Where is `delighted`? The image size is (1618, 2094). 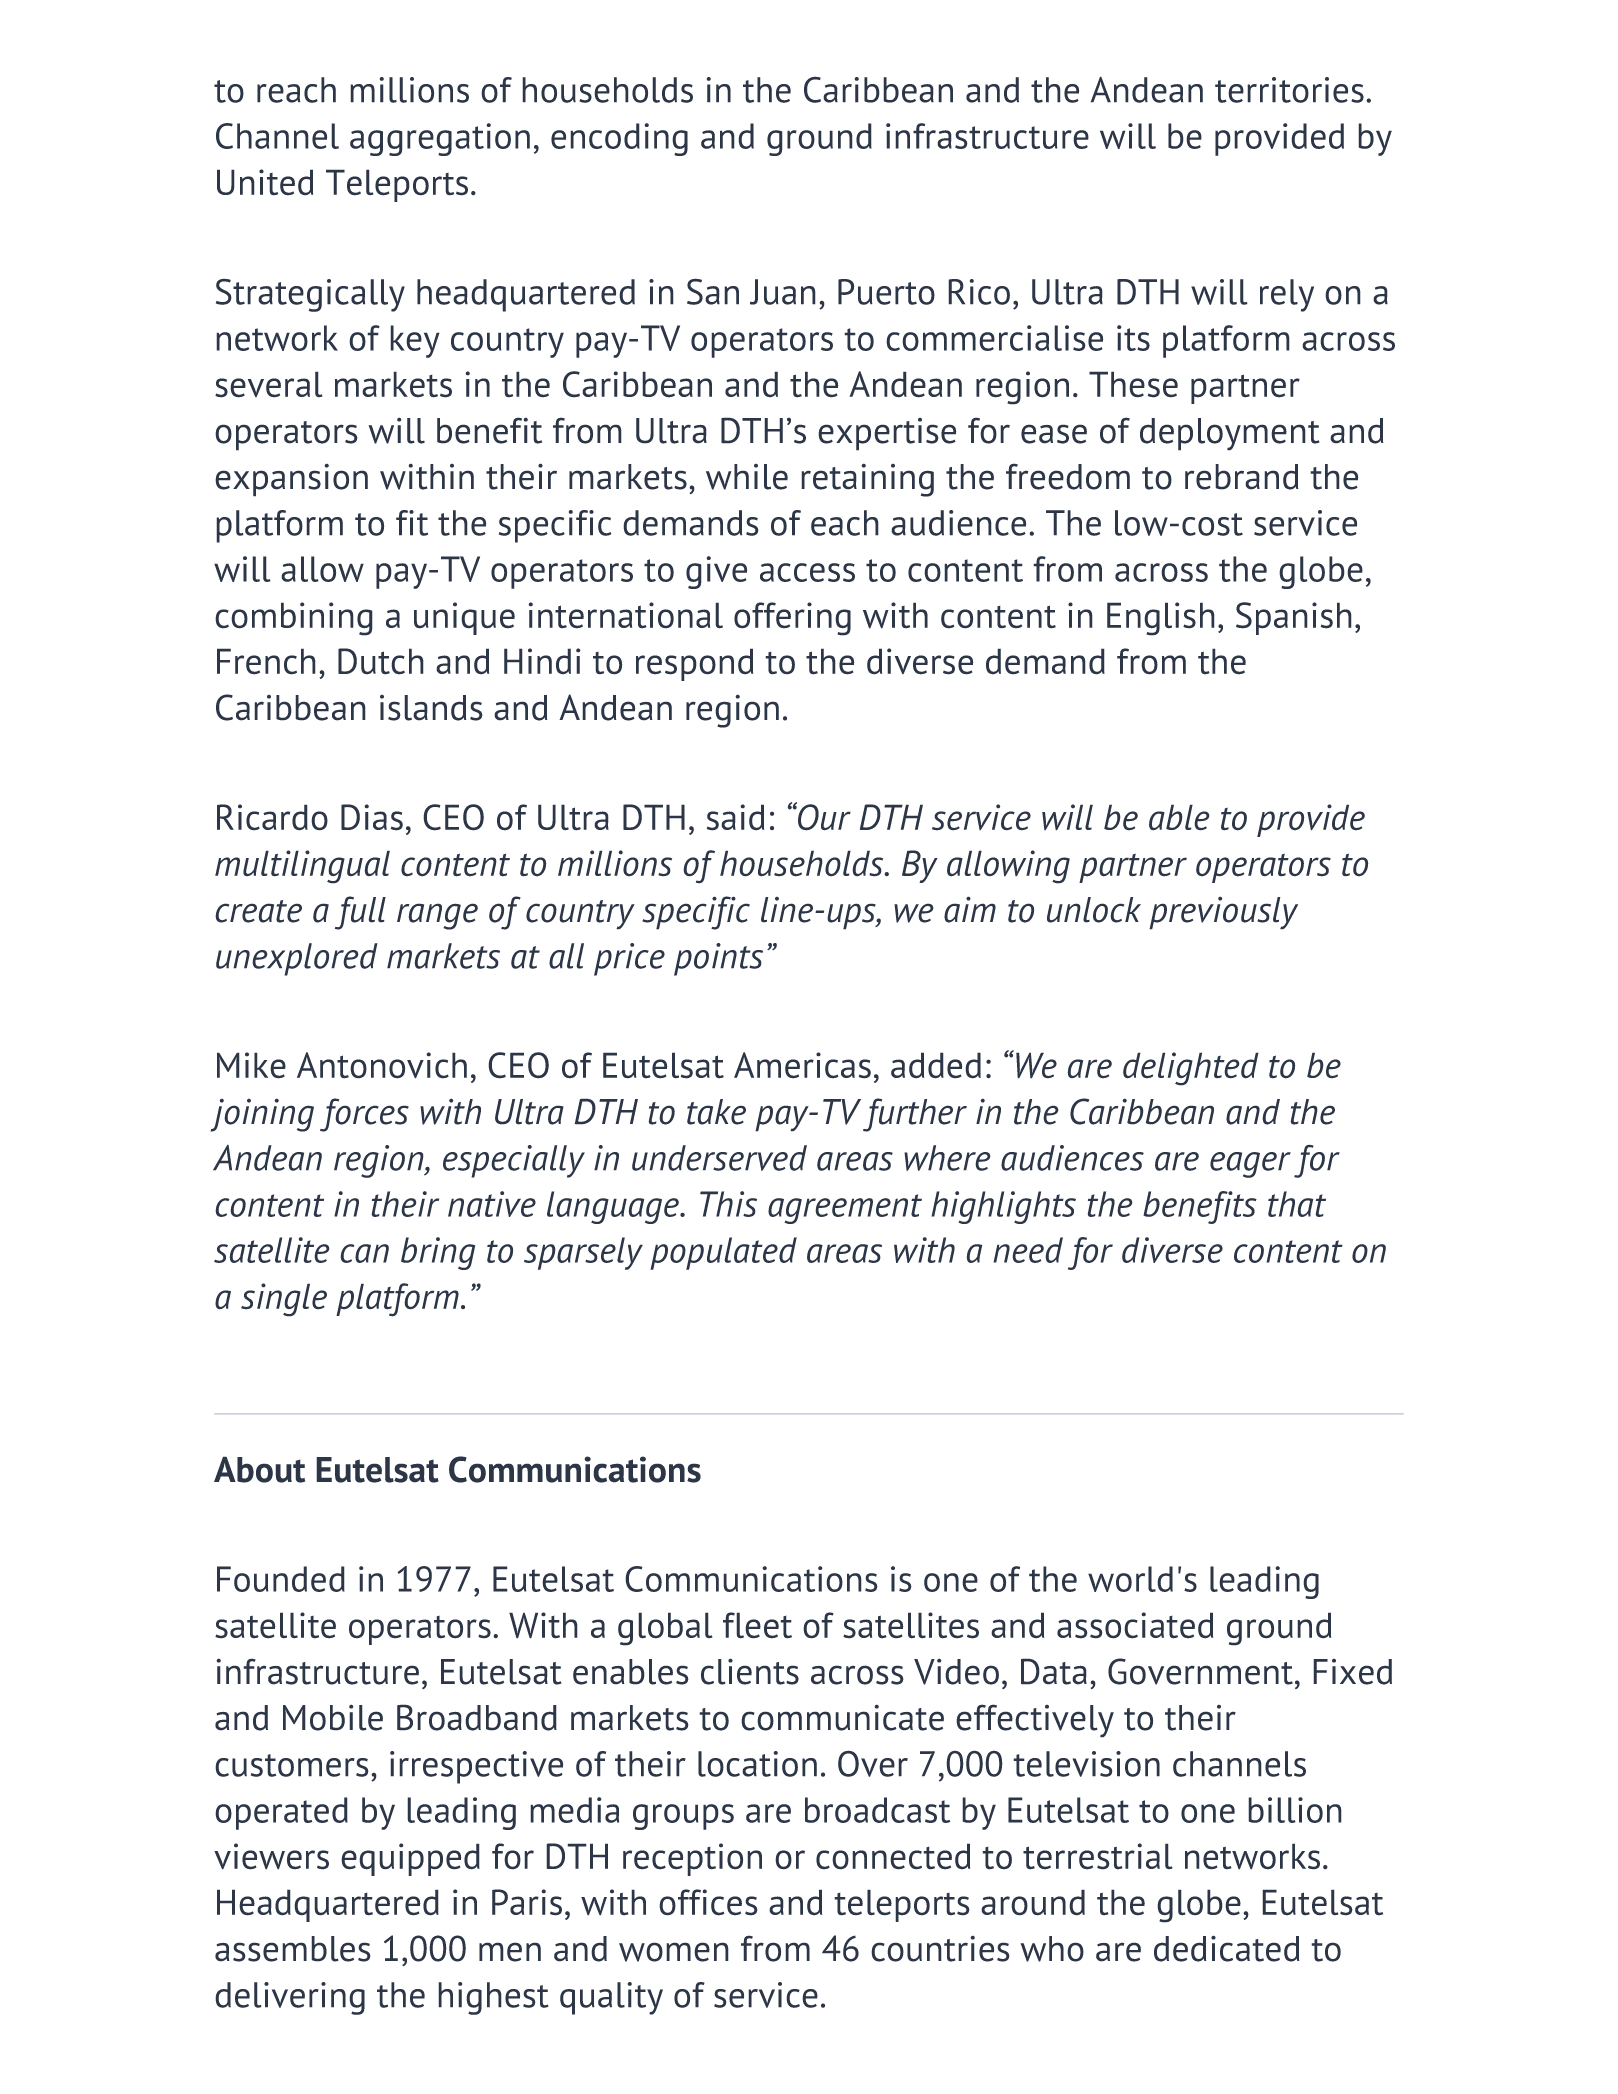
delighted is located at coordinates (1191, 1069).
